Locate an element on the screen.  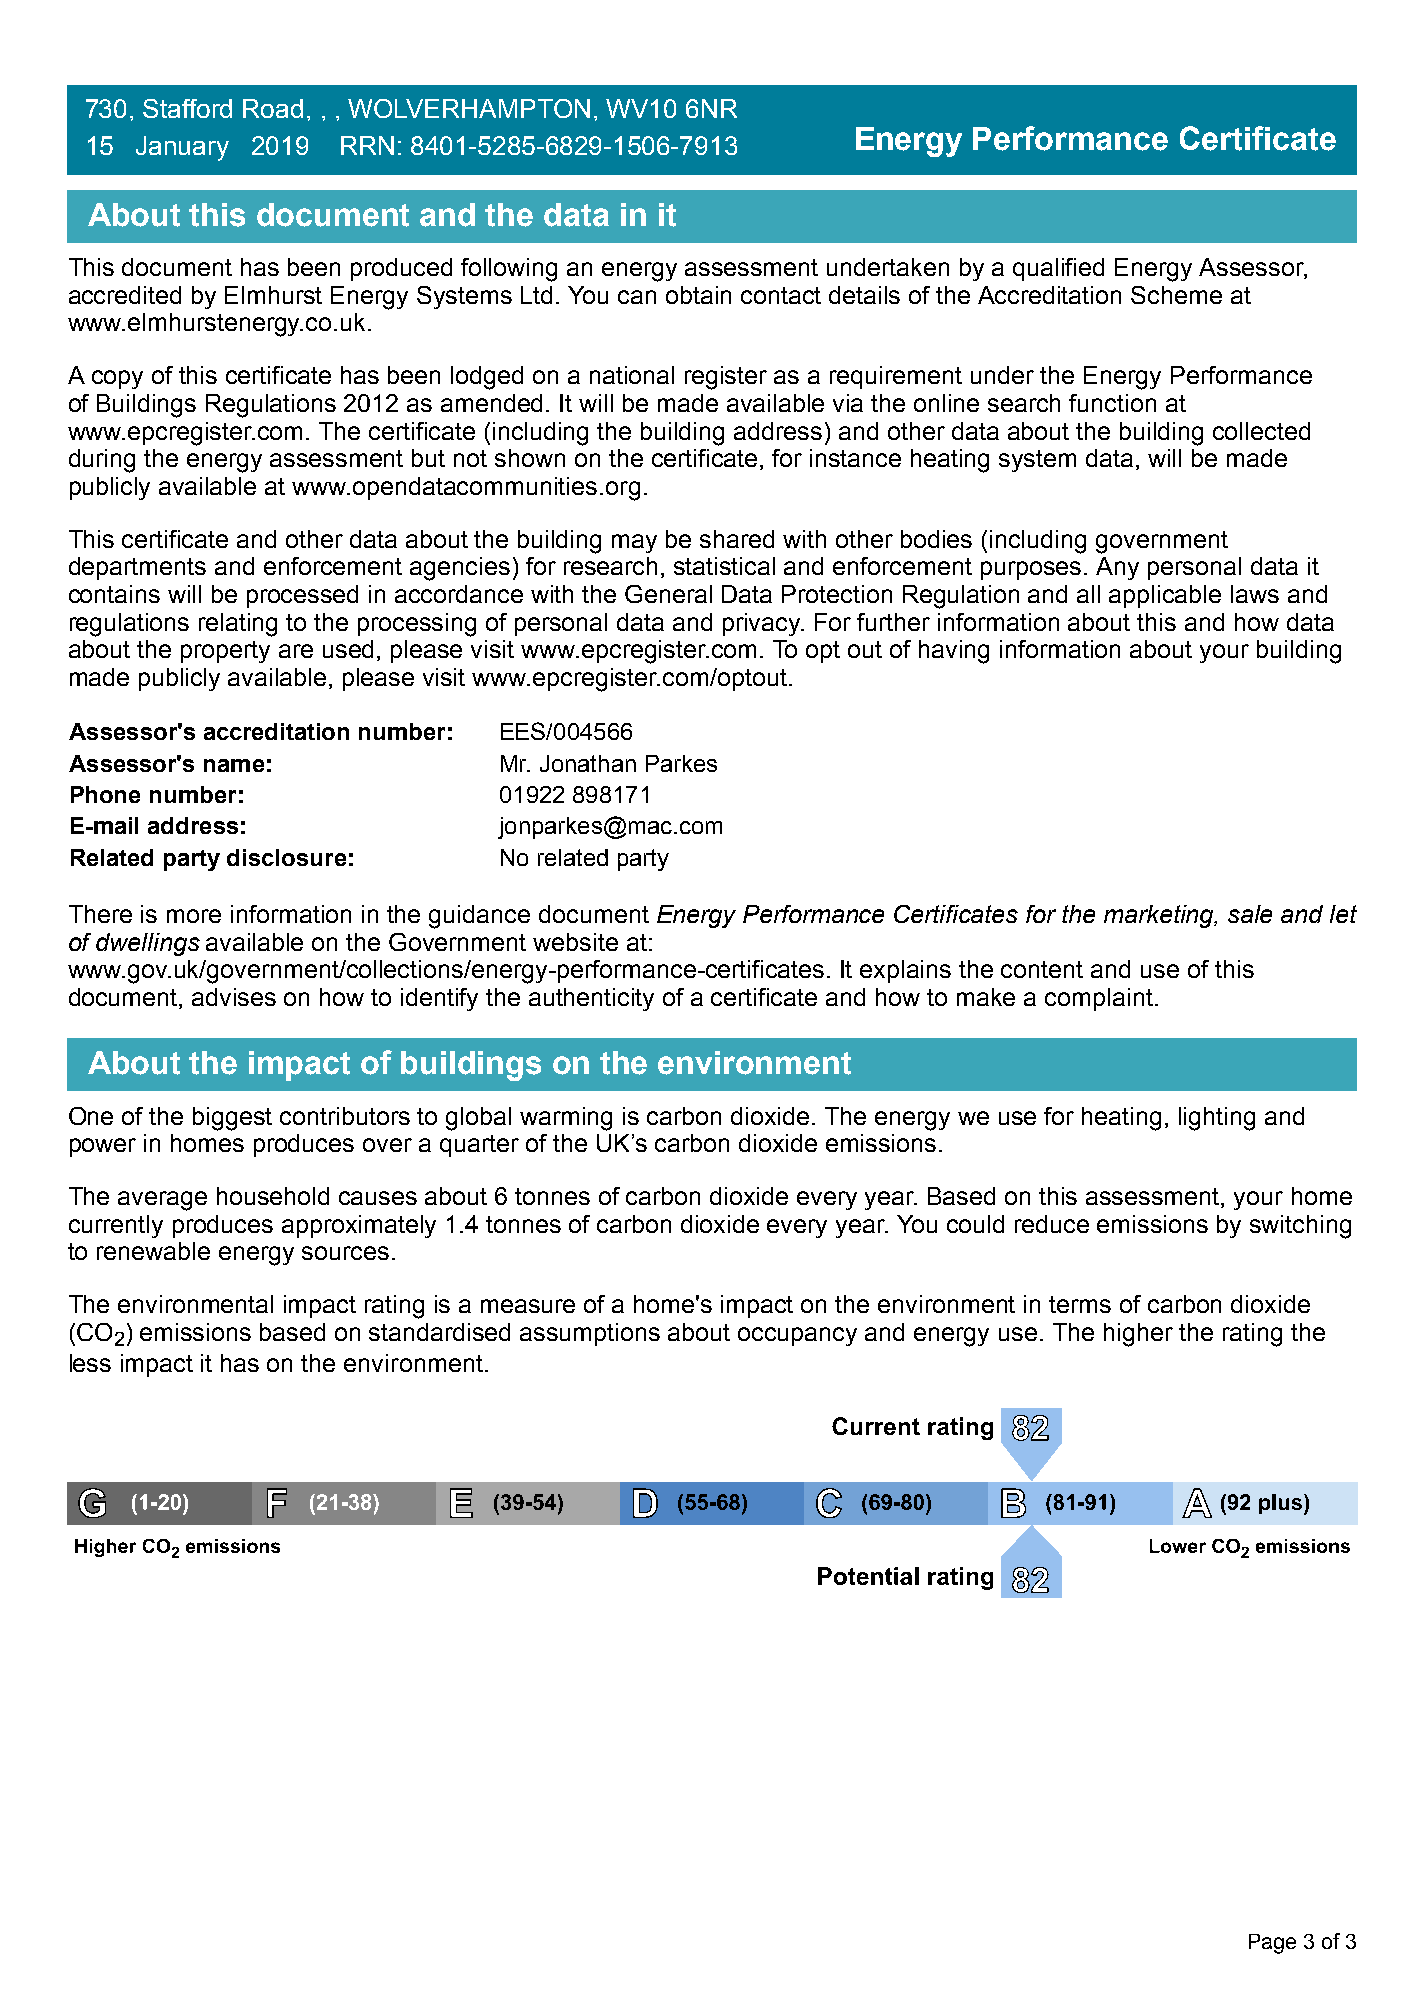
relating is located at coordinates (238, 625).
